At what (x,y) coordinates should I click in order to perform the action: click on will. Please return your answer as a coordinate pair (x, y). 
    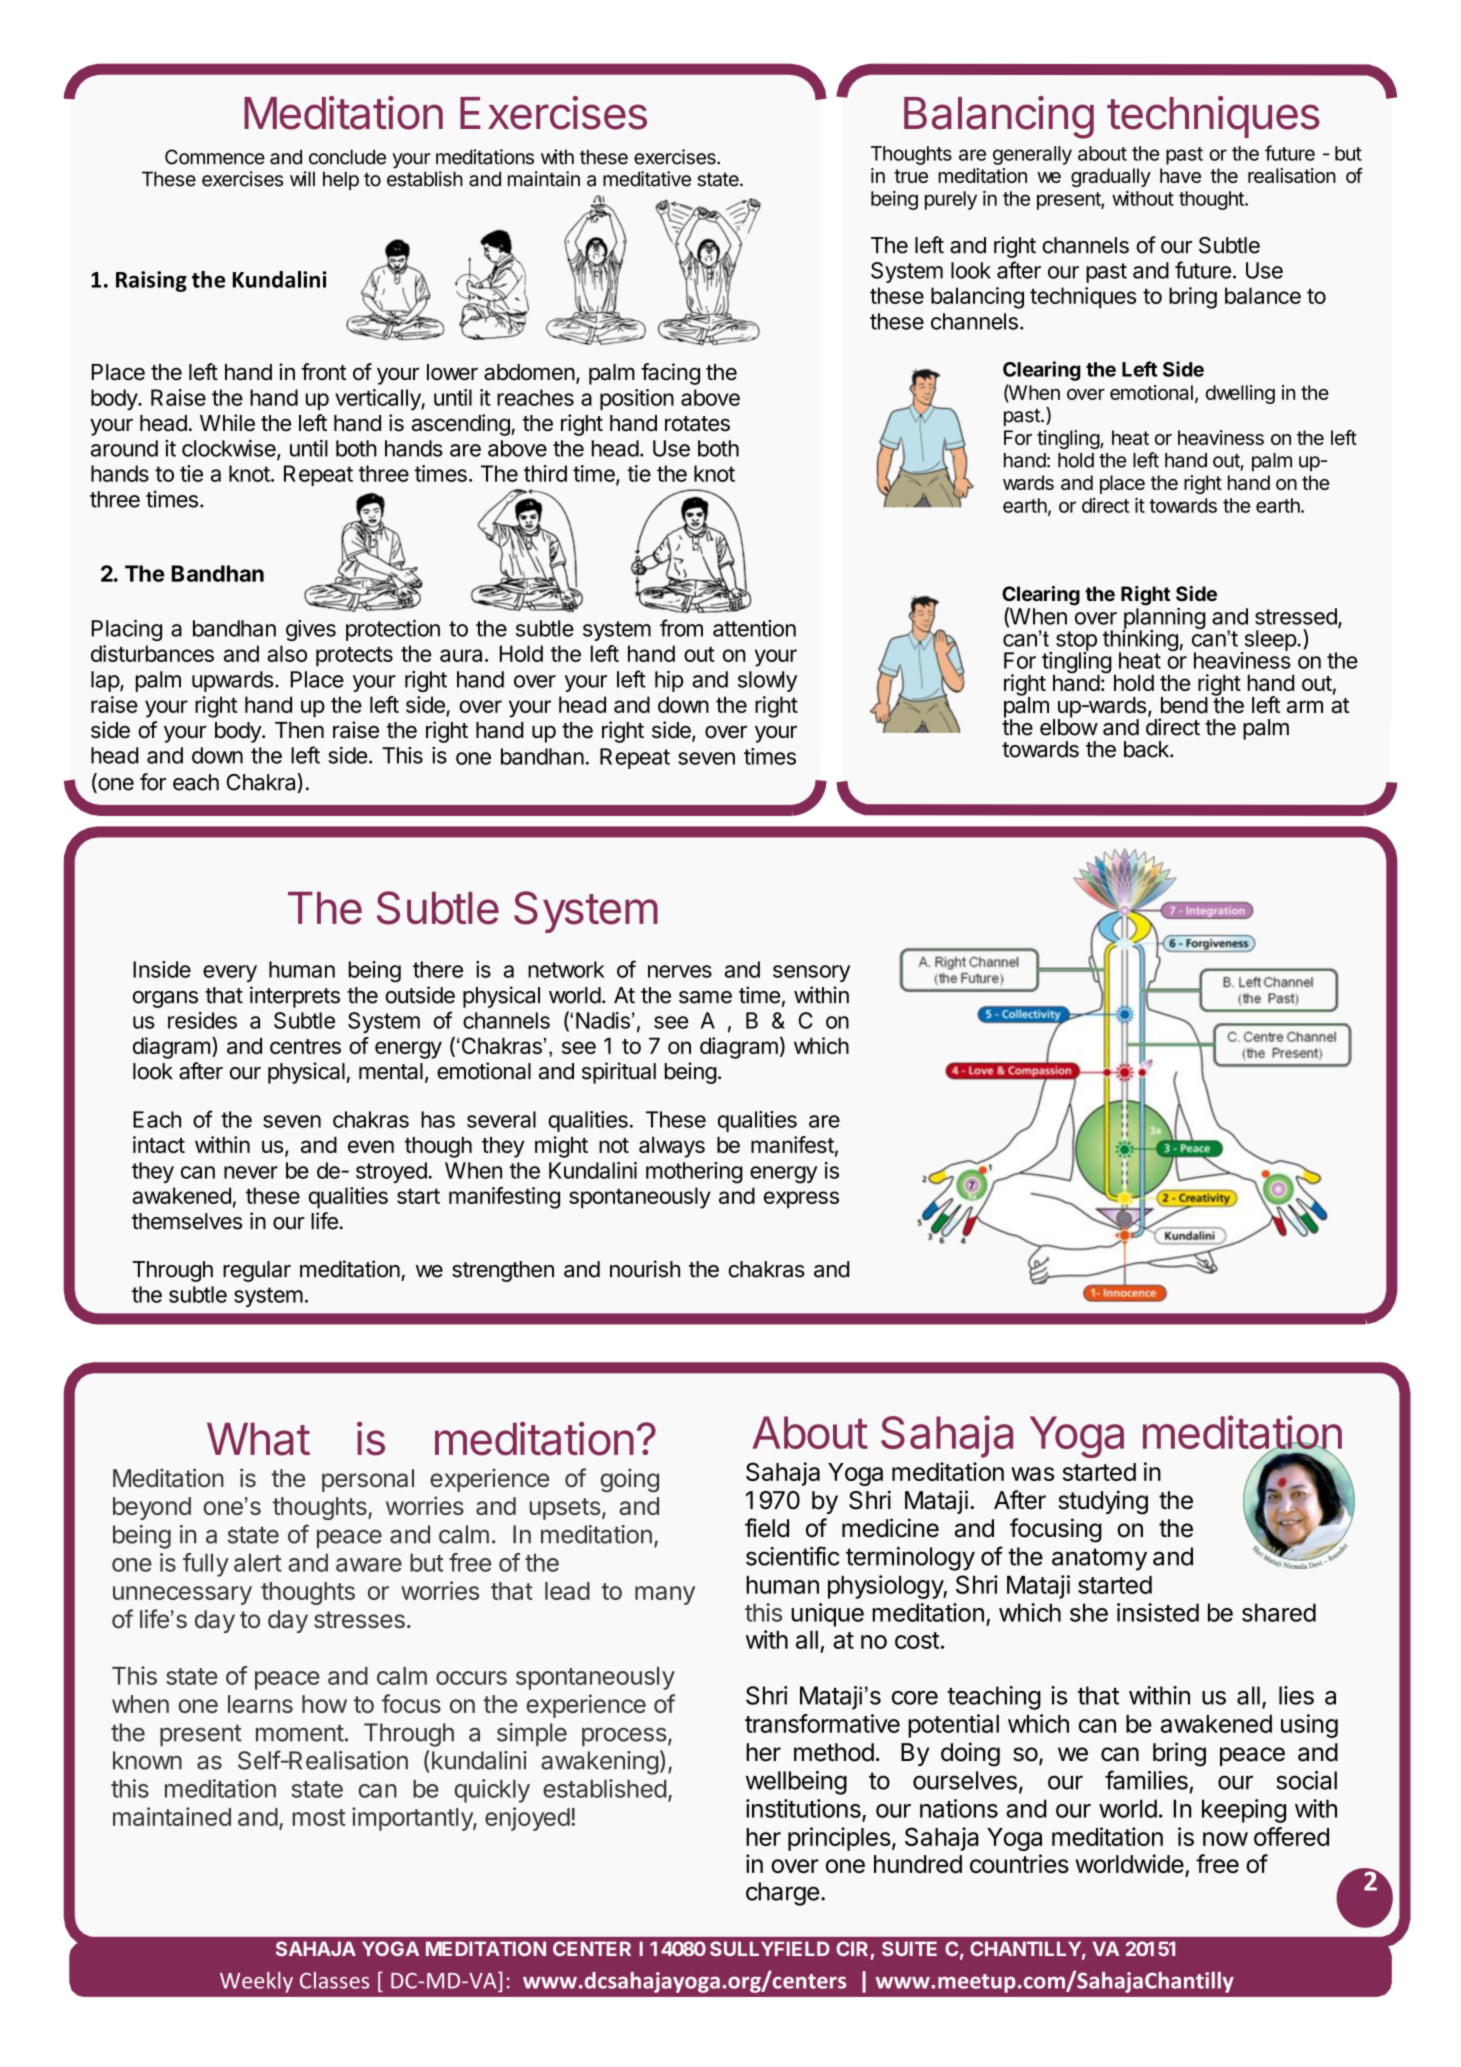
    Looking at the image, I should click on (302, 178).
